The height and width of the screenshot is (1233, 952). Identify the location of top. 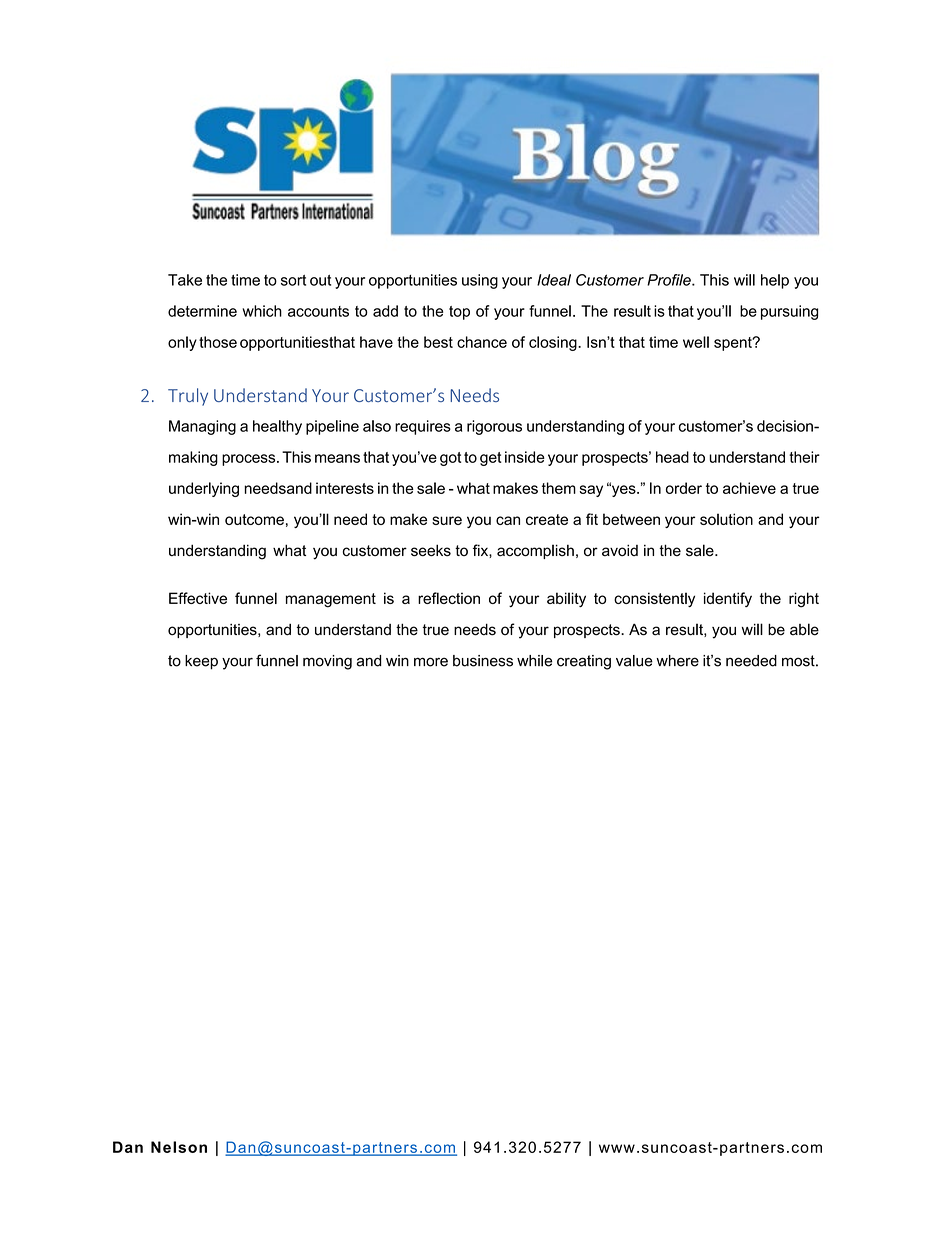
(459, 313).
